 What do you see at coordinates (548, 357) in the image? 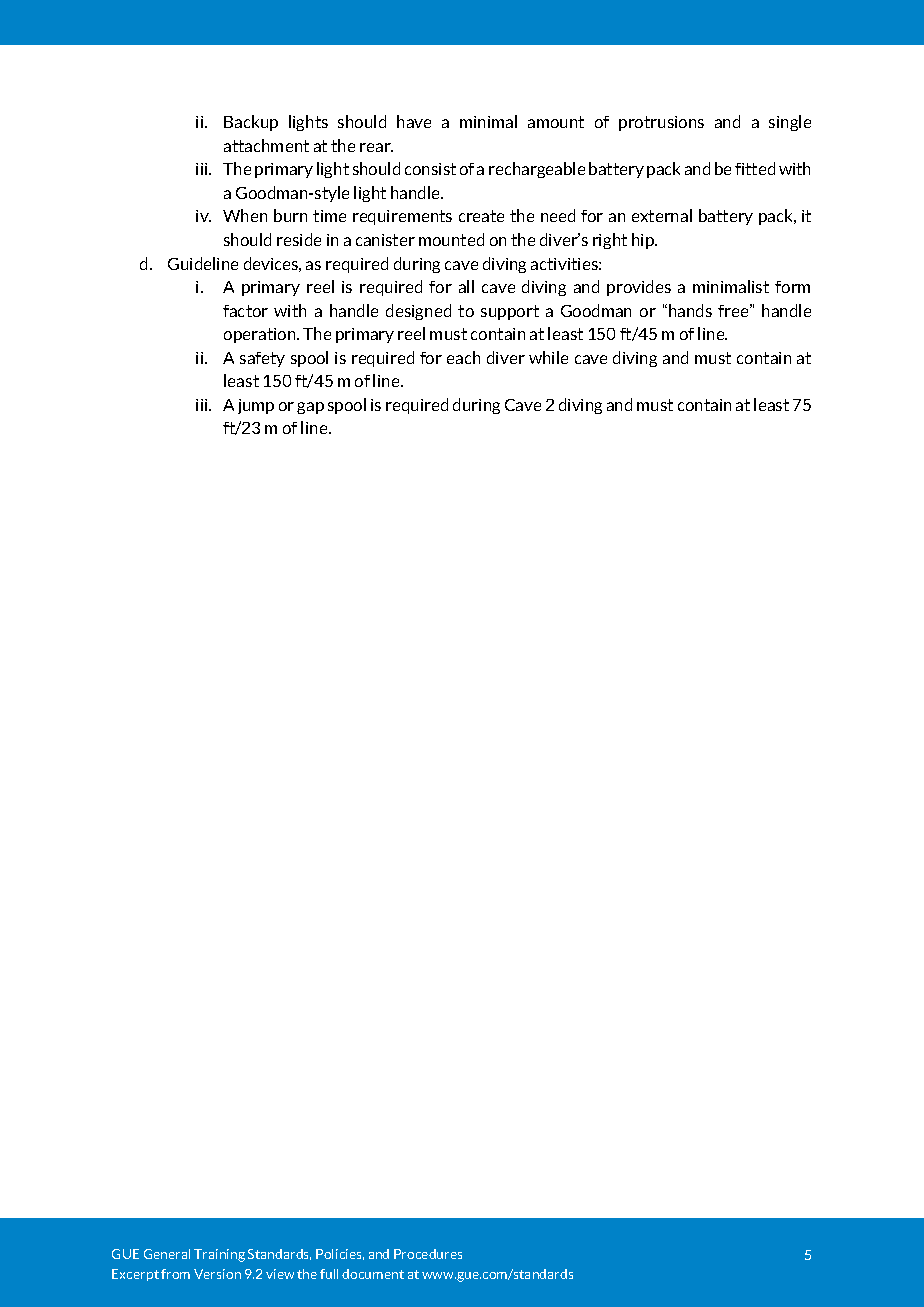
I see `while` at bounding box center [548, 357].
